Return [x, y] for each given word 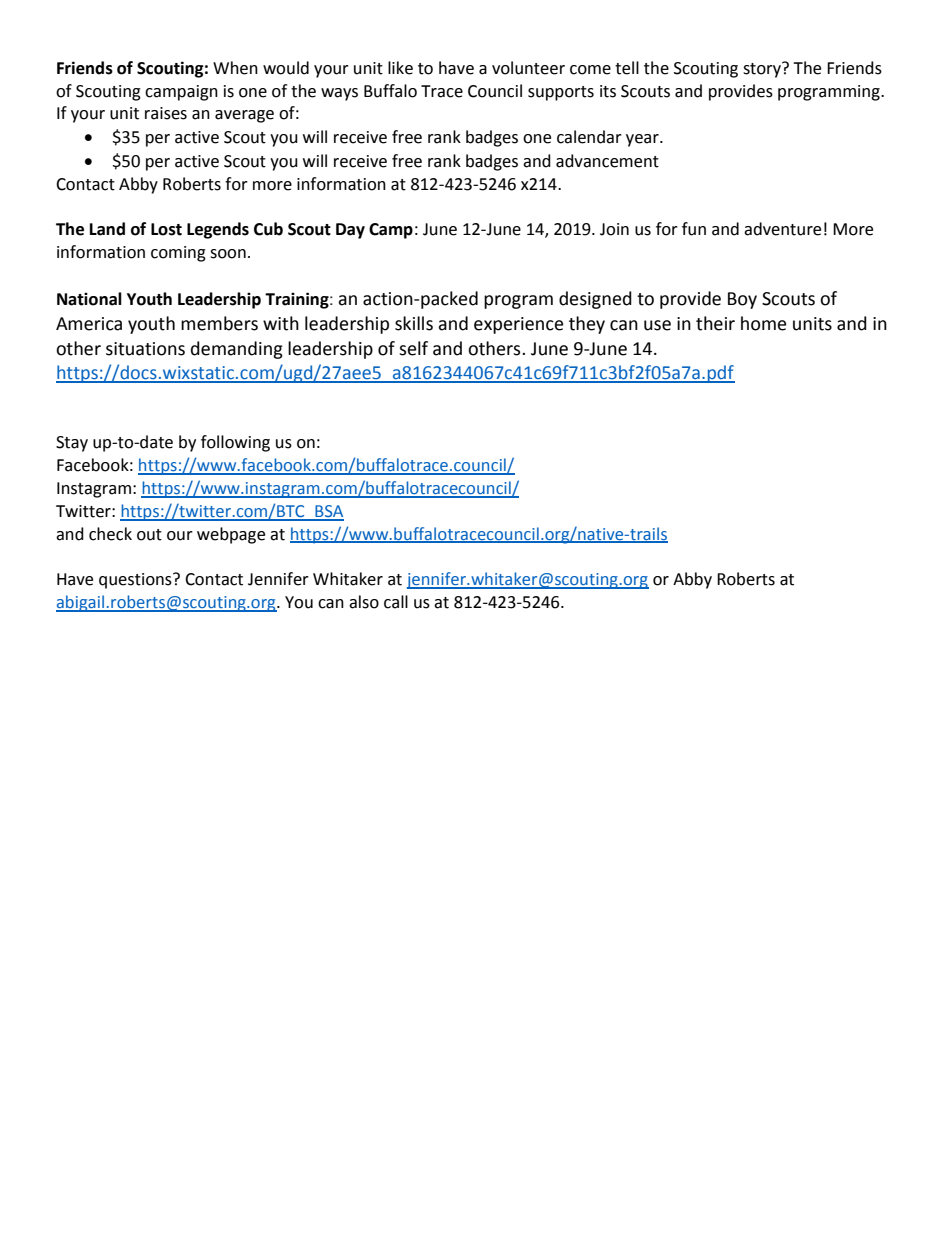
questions [136, 581]
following [235, 443]
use [657, 325]
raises [166, 113]
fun [694, 229]
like [400, 68]
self [413, 348]
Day [350, 231]
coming [178, 254]
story [763, 70]
